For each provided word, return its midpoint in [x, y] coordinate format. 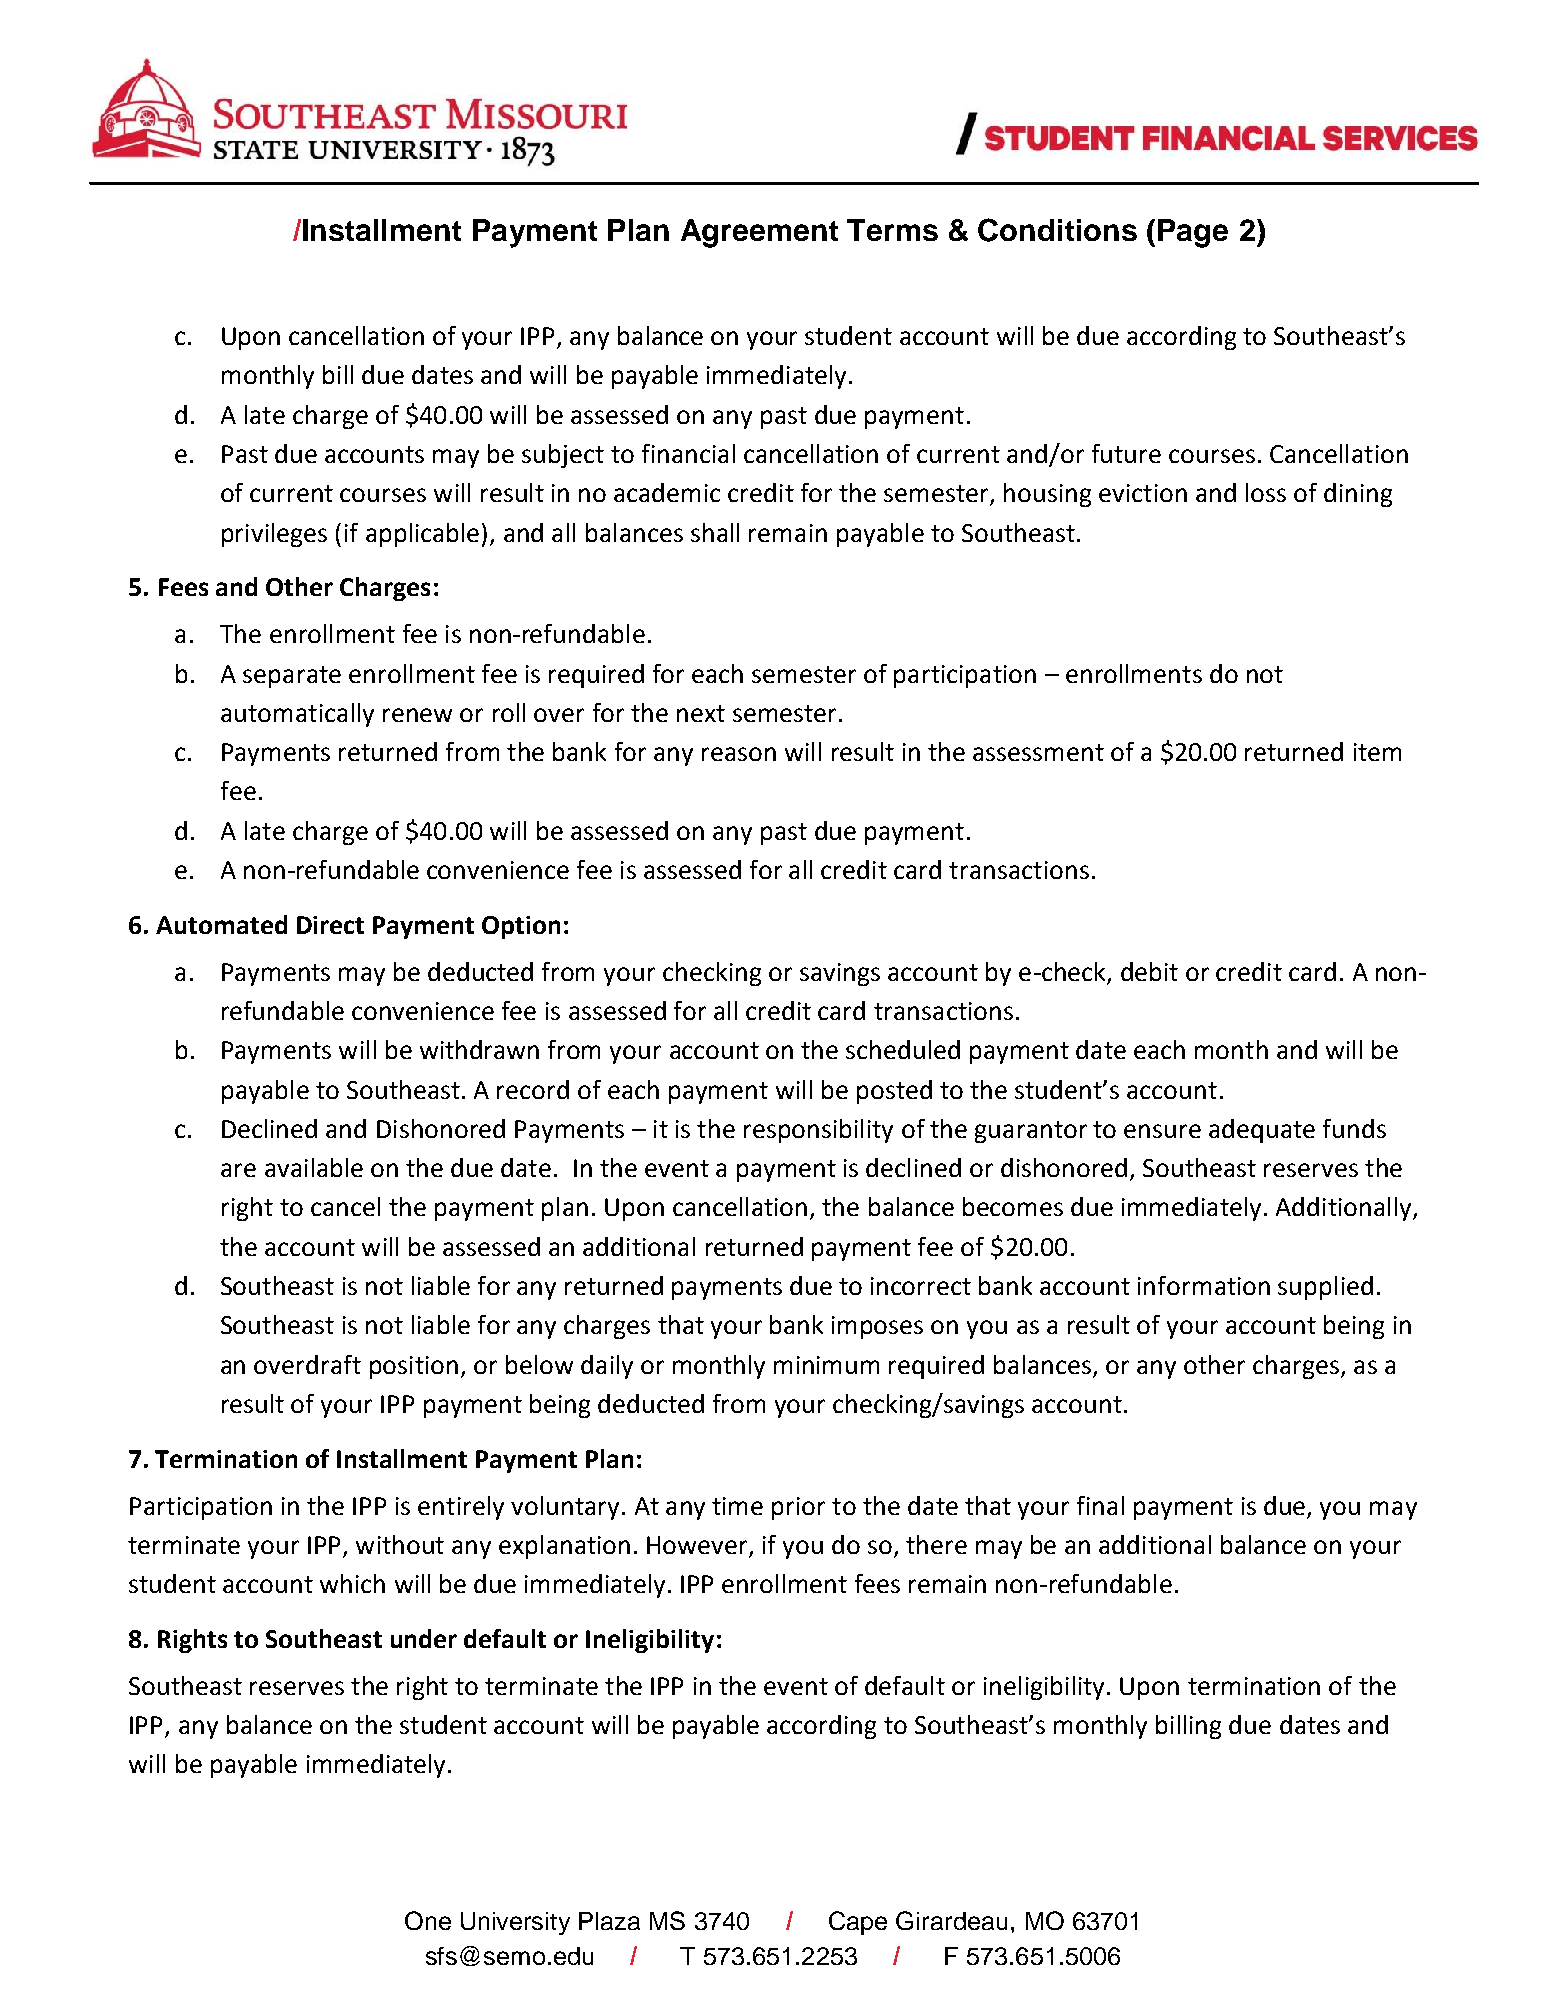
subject [563, 456]
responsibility [818, 1131]
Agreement [759, 233]
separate [292, 677]
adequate [1262, 1131]
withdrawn [479, 1049]
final [1100, 1505]
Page [1193, 233]
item [1377, 752]
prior [798, 1508]
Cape [858, 1923]
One [428, 1920]
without [400, 1544]
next [701, 713]
